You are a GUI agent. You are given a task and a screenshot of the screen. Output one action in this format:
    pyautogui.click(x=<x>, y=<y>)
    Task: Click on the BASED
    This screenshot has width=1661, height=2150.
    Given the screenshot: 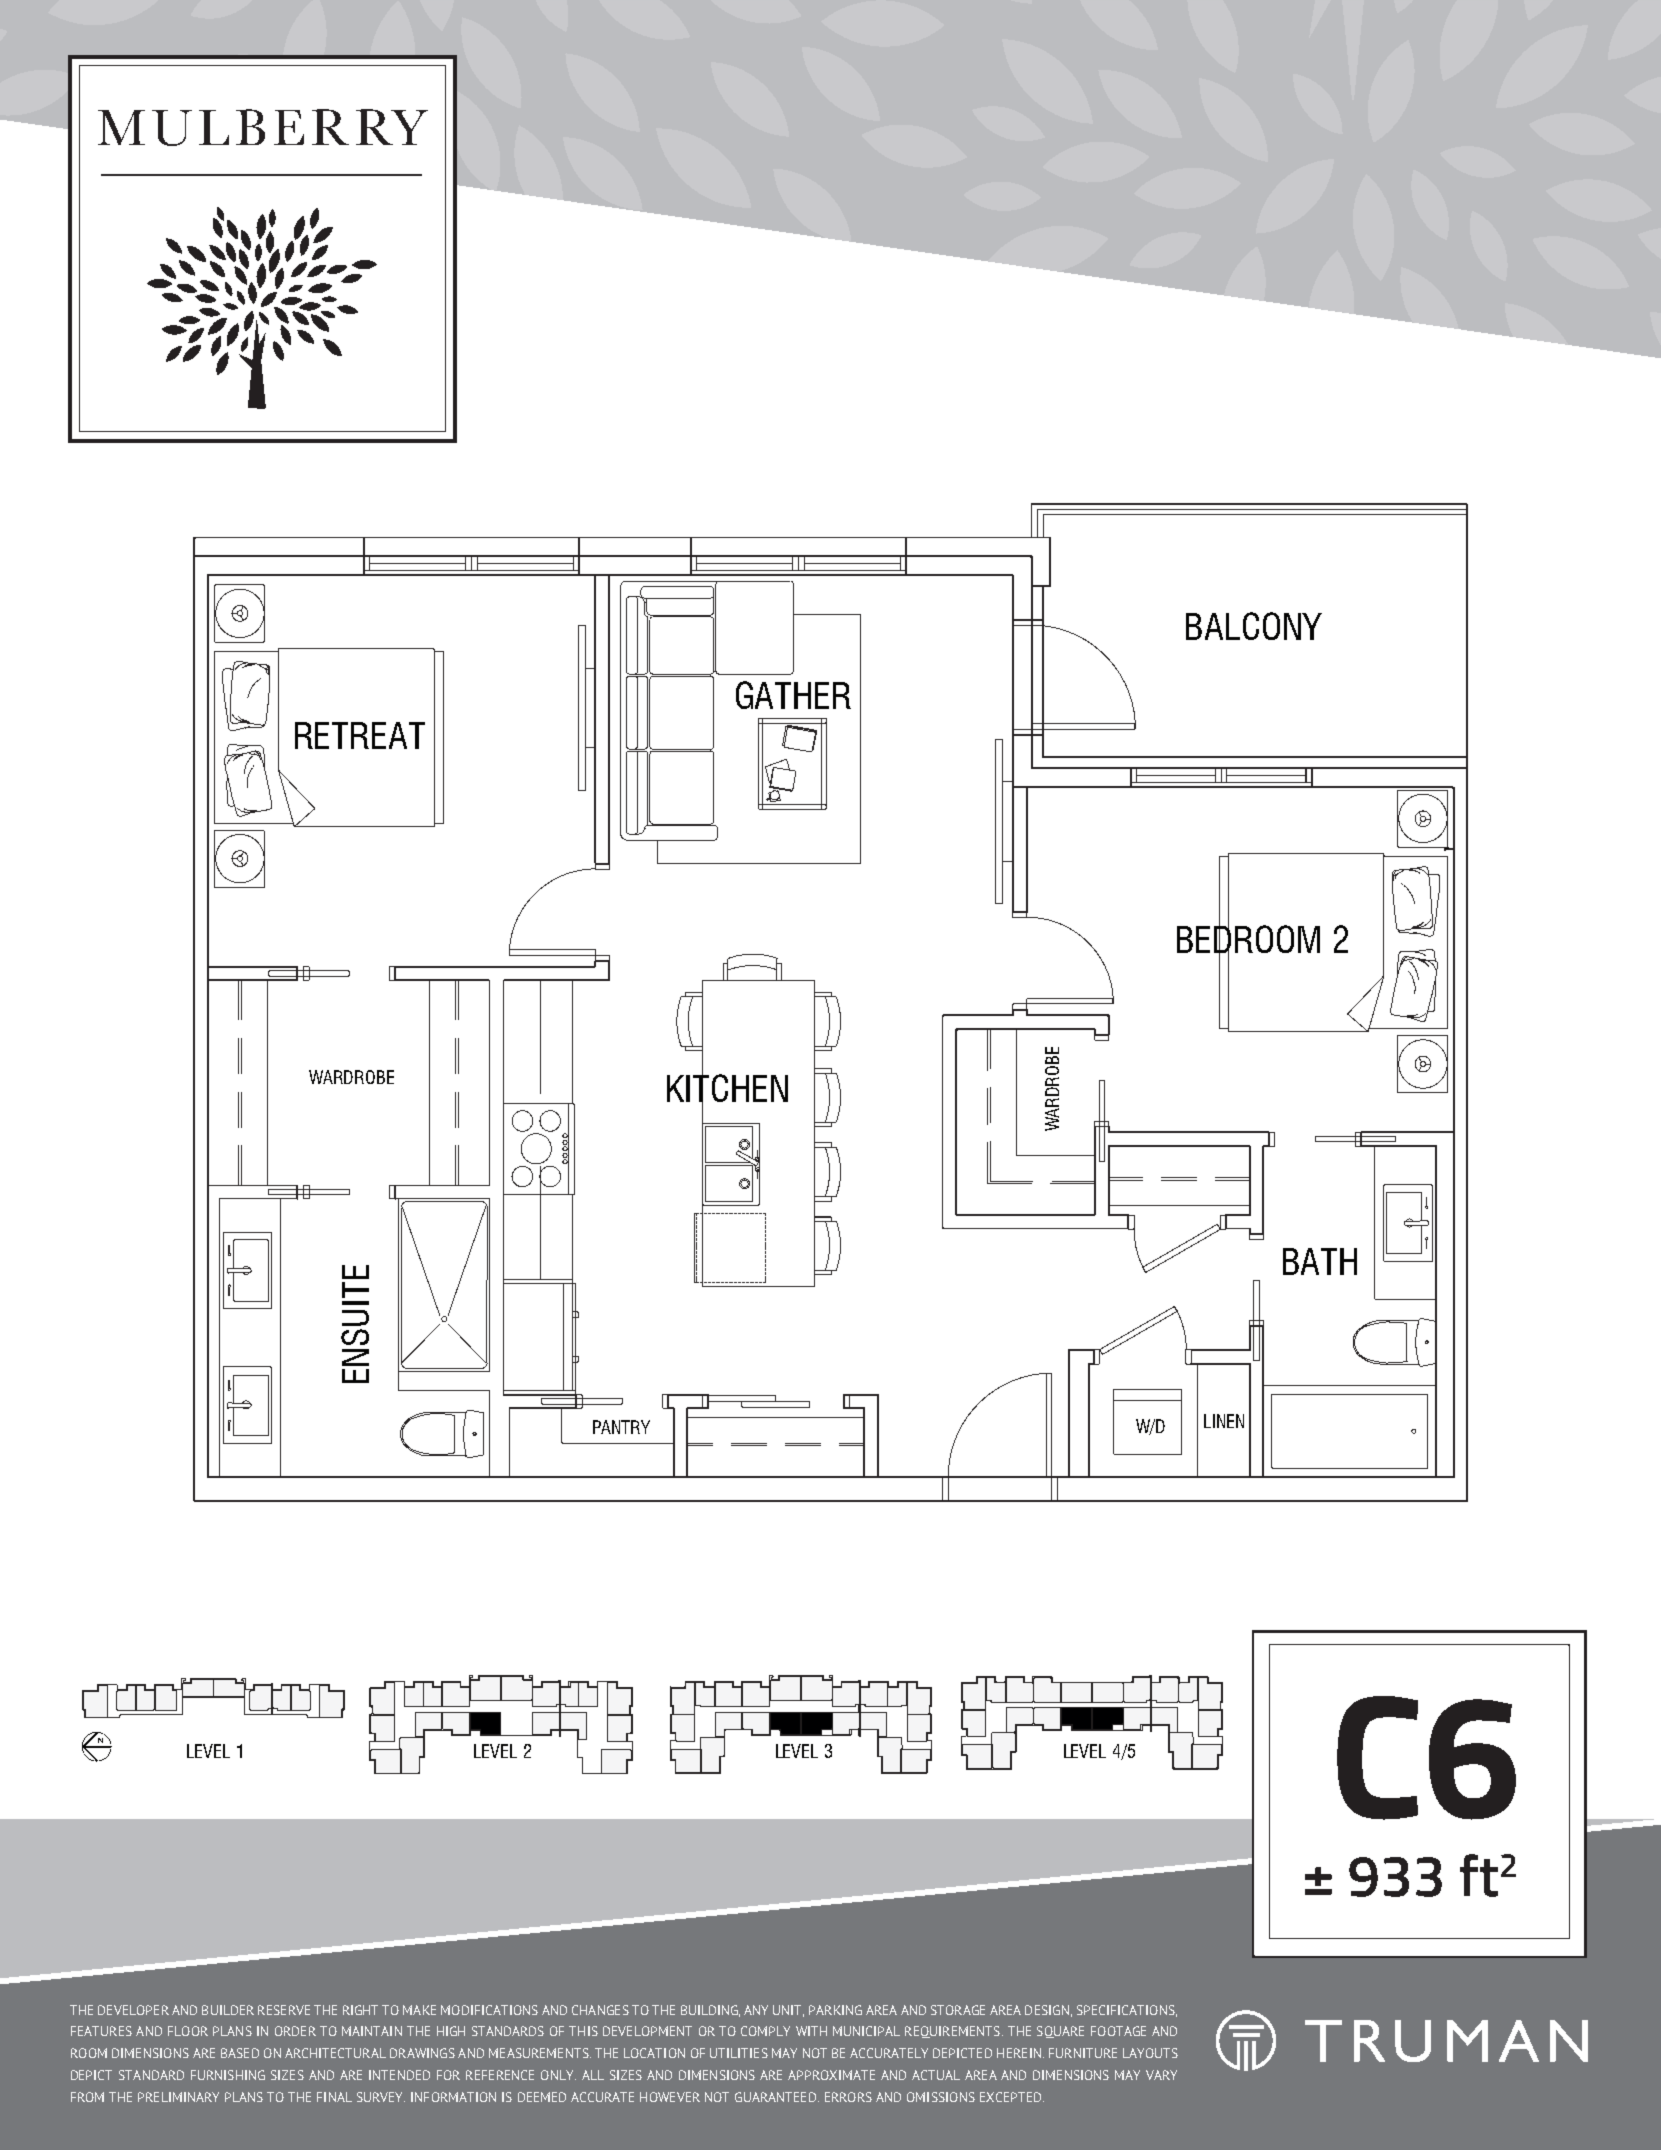 What is the action you would take?
    pyautogui.click(x=240, y=2053)
